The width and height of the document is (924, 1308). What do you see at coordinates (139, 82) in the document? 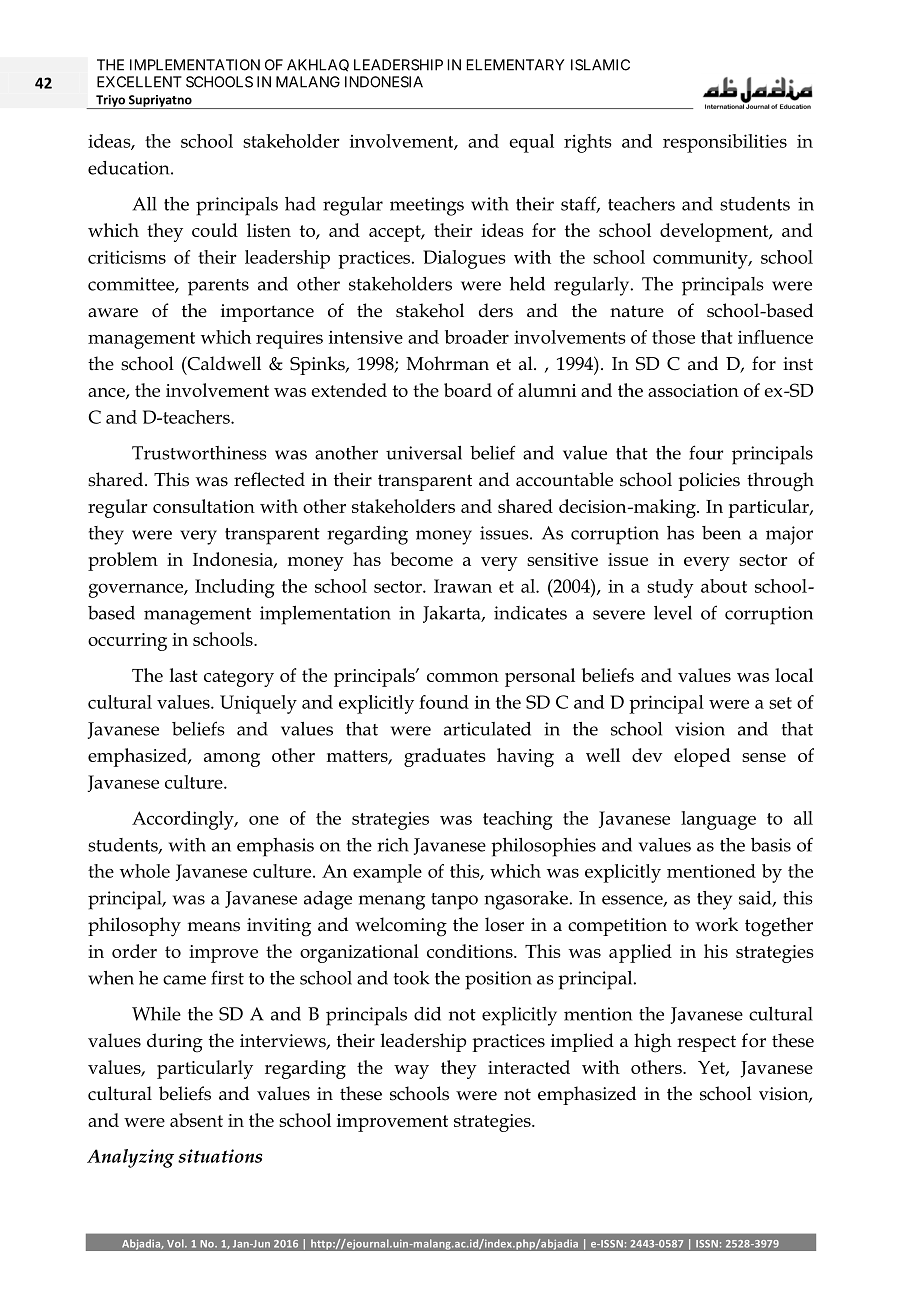
I see `EXCELLENT` at bounding box center [139, 82].
